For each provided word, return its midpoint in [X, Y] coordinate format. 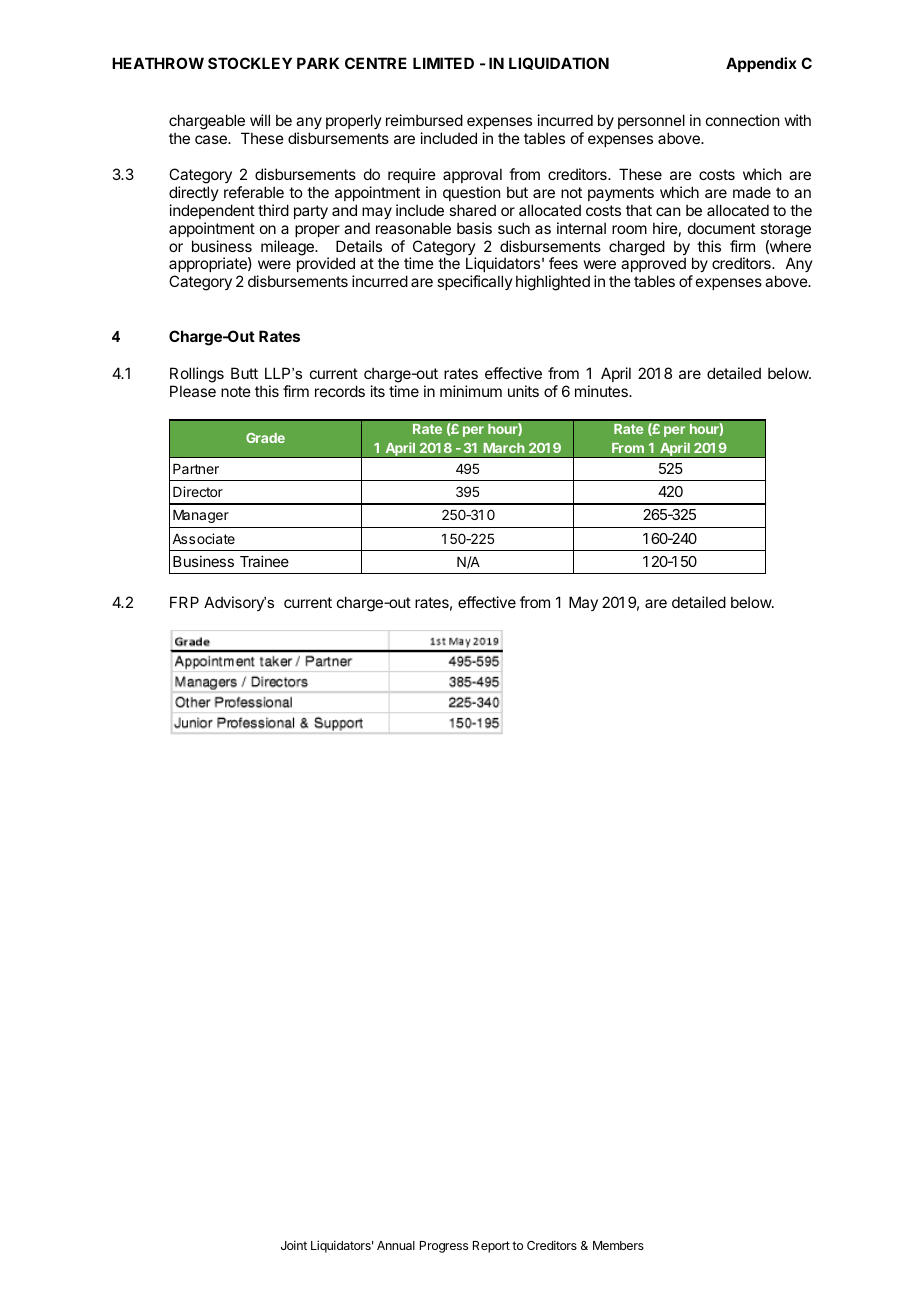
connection [742, 120]
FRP [184, 602]
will [260, 120]
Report [491, 1247]
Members [618, 1245]
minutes [602, 391]
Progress [444, 1247]
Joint [294, 1245]
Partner [196, 469]
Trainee [264, 561]
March [504, 448]
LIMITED [443, 63]
